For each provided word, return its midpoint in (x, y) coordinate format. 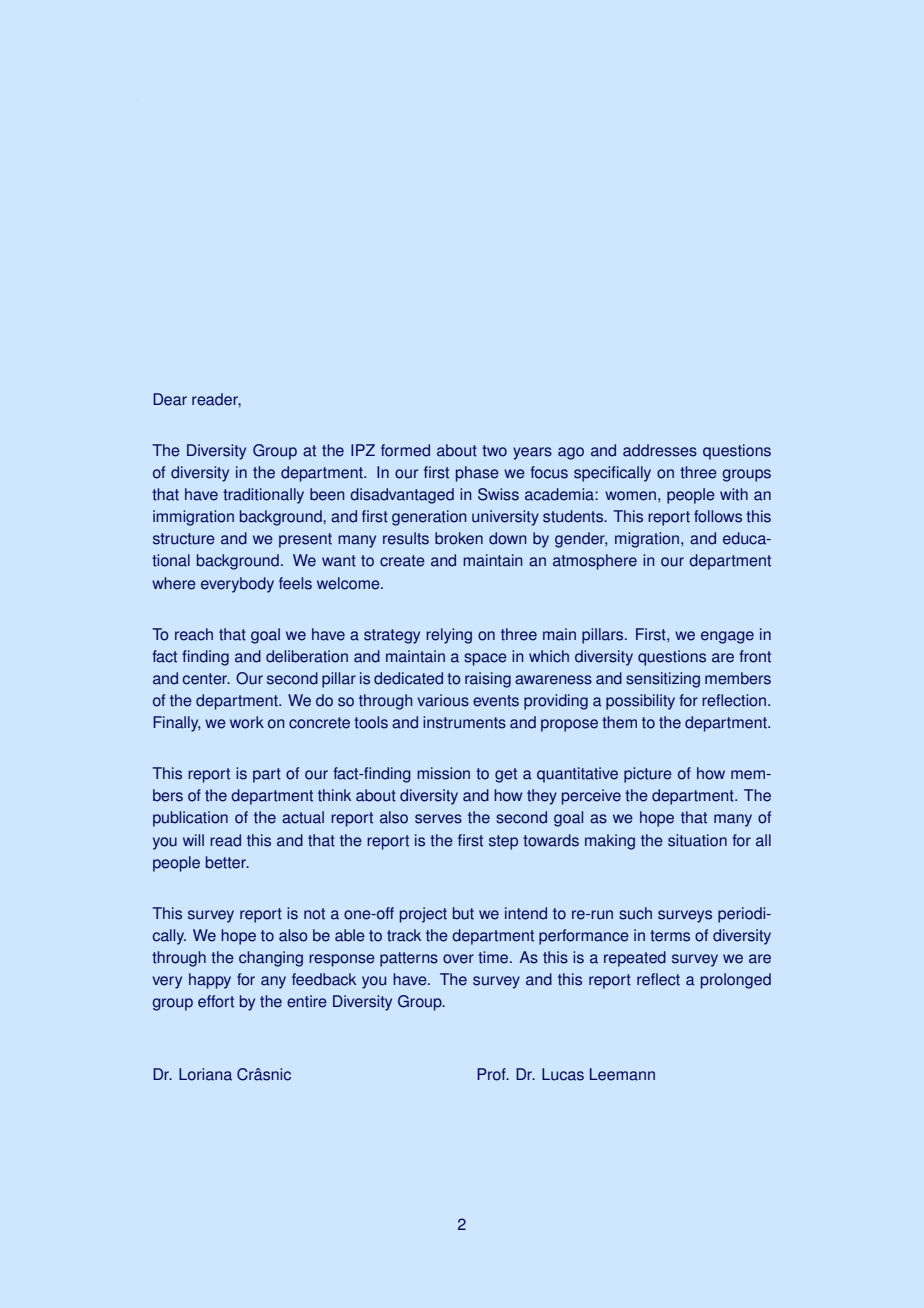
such (635, 913)
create (402, 561)
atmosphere (595, 562)
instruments (464, 722)
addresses (660, 450)
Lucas (563, 1074)
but (463, 913)
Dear (170, 399)
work (247, 722)
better (227, 862)
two (494, 451)
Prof (492, 1074)
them (619, 722)
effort (216, 1001)
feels (295, 583)
